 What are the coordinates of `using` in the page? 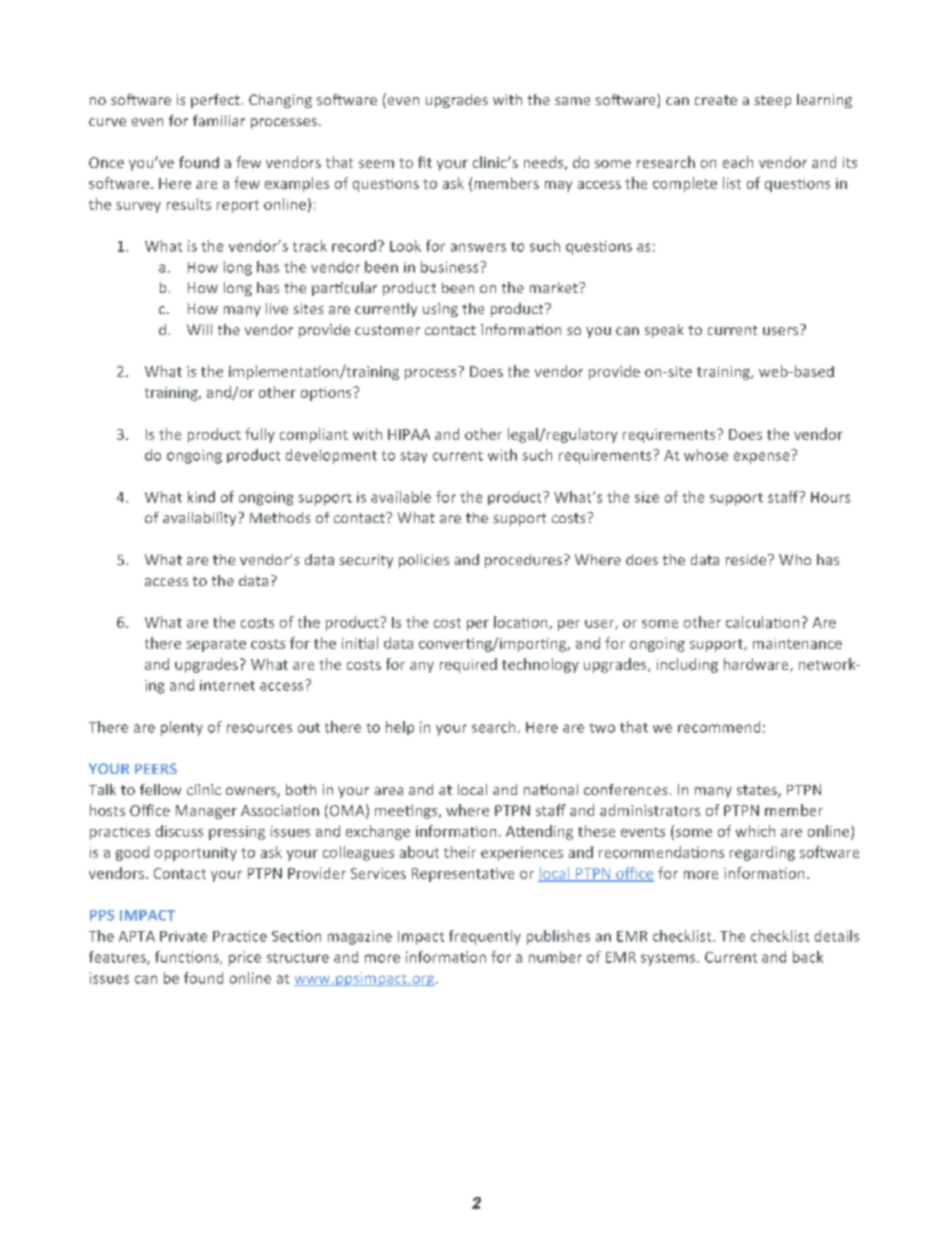 It's located at (440, 310).
